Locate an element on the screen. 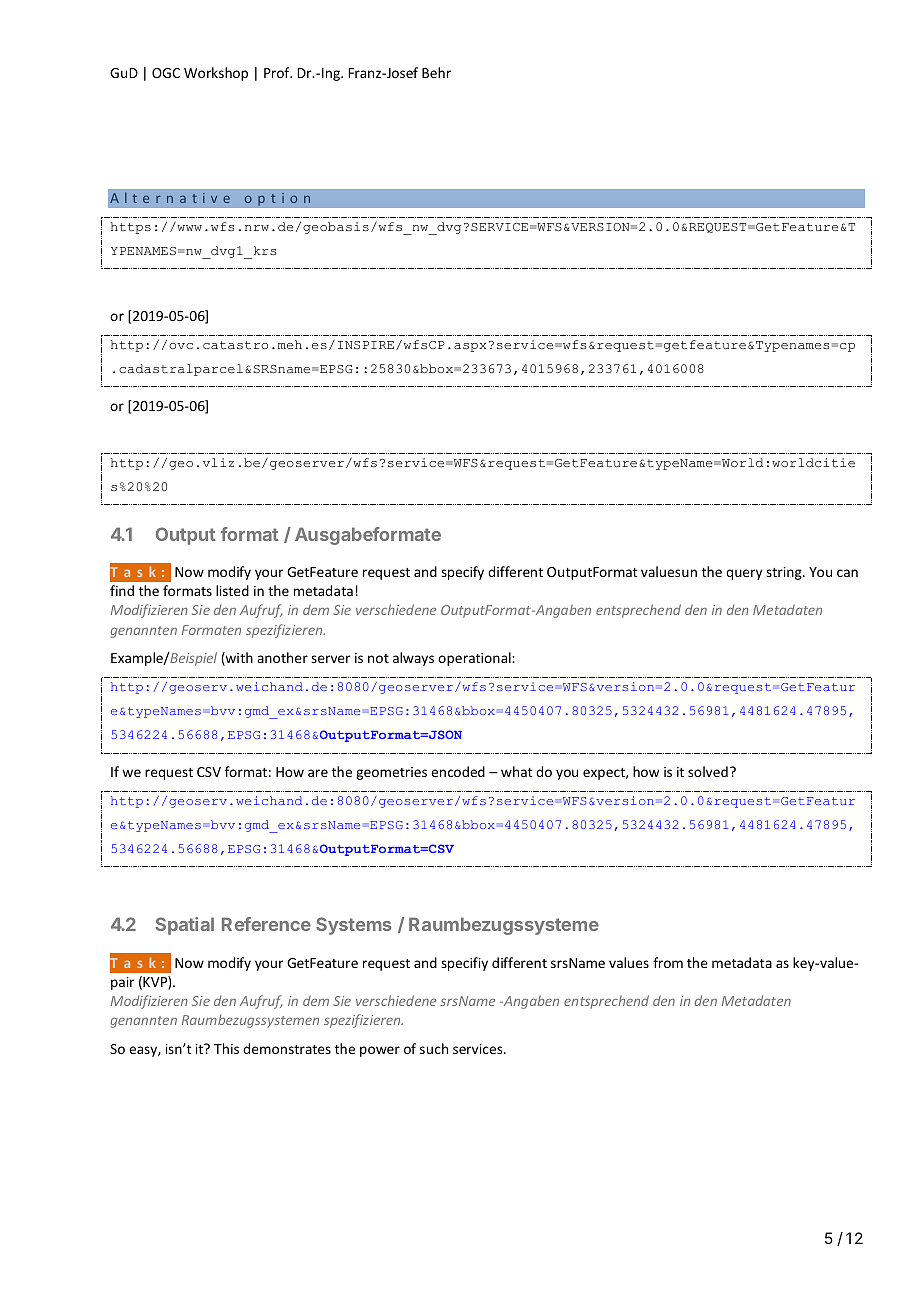 This screenshot has height=1308, width=924. another is located at coordinates (282, 657).
